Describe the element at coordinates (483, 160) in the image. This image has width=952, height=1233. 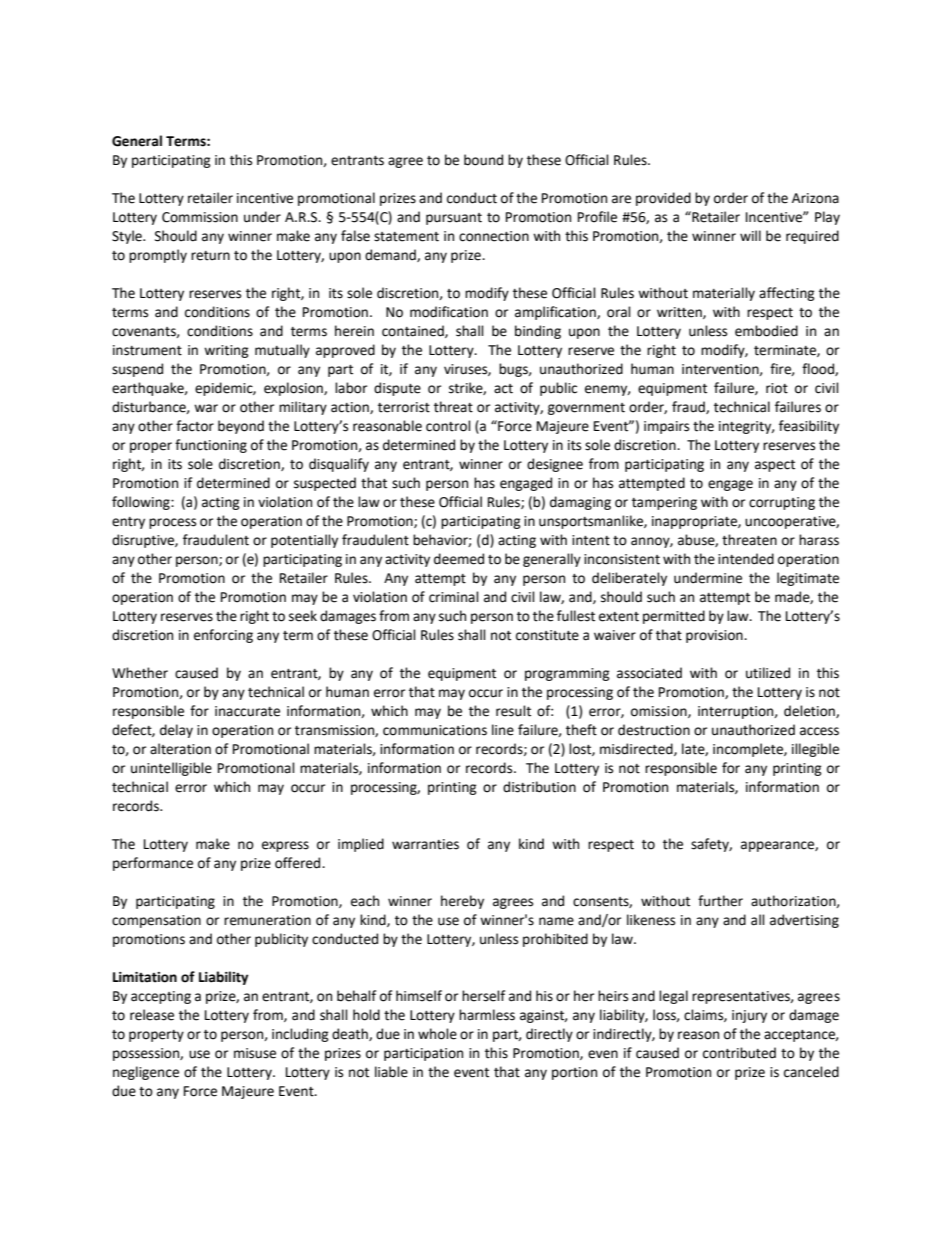
I see `bound` at that location.
